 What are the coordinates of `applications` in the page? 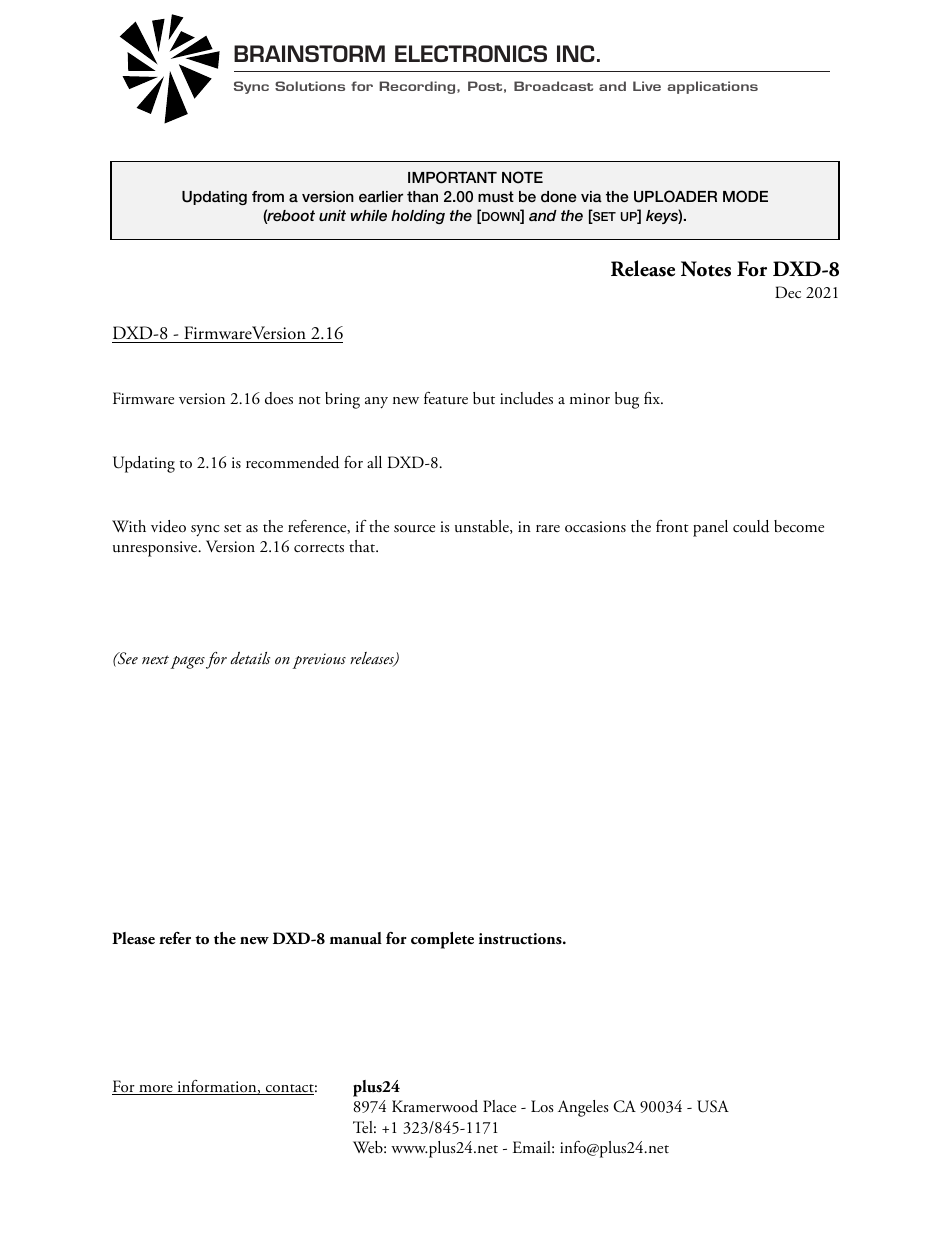 It's located at (713, 87).
